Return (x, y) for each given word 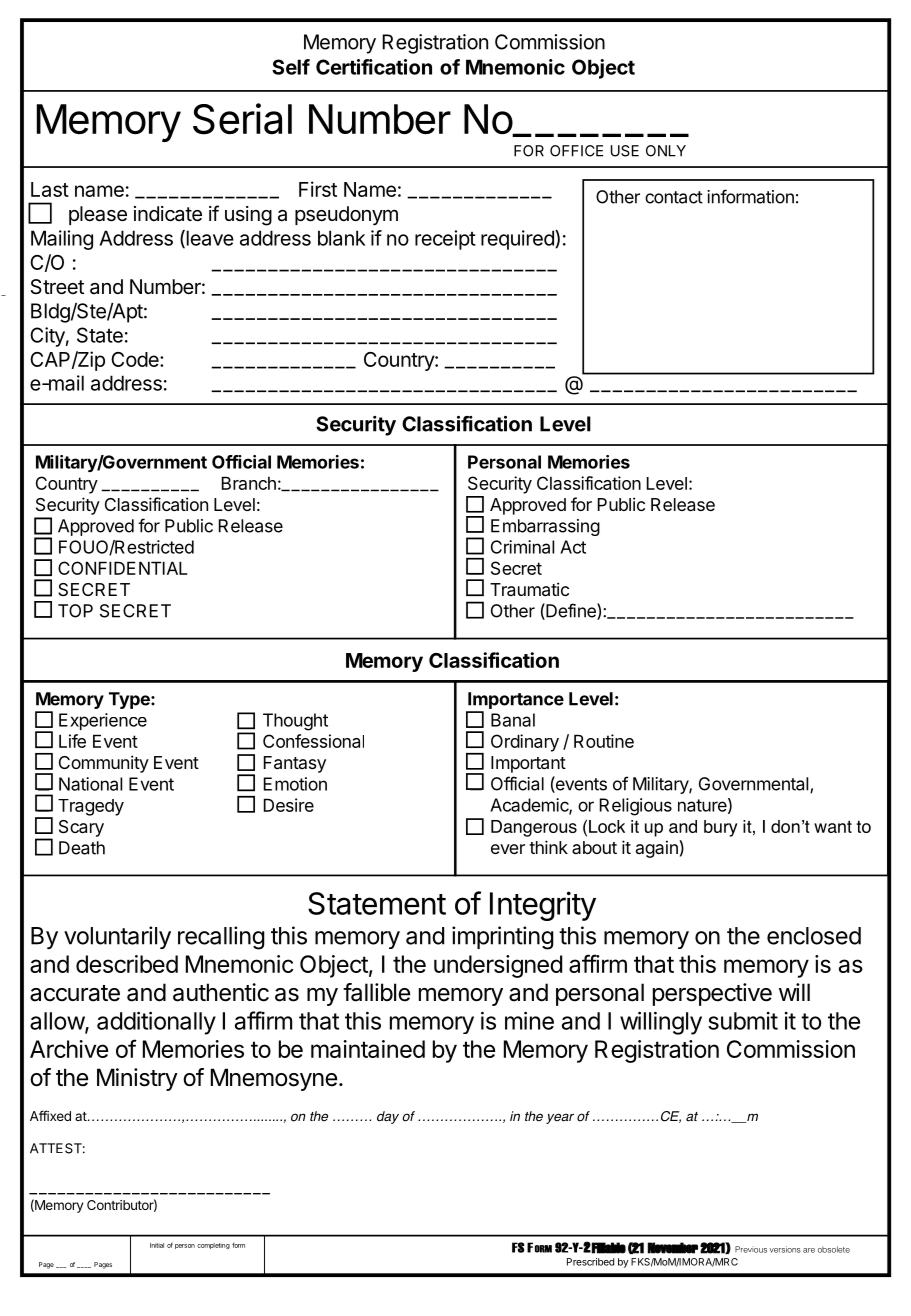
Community (104, 764)
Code (136, 359)
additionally (156, 1023)
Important (528, 764)
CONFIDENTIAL (122, 568)
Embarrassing (545, 527)
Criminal (522, 547)
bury (721, 828)
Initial (157, 1245)
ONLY (666, 151)
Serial (242, 119)
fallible (376, 992)
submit (743, 1021)
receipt (445, 240)
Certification (374, 67)
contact (674, 197)
